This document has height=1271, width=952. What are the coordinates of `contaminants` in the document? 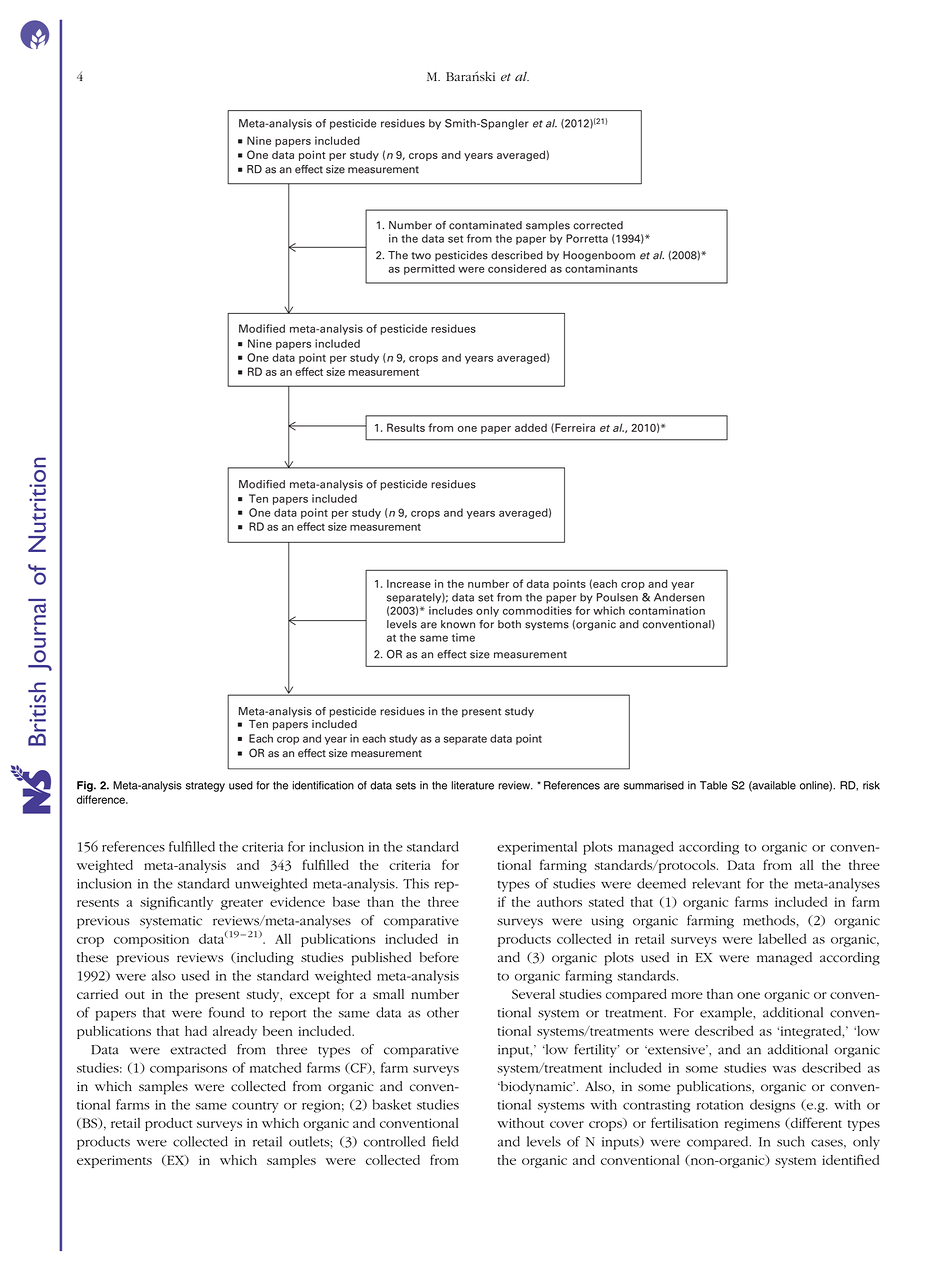 It's located at (601, 268).
